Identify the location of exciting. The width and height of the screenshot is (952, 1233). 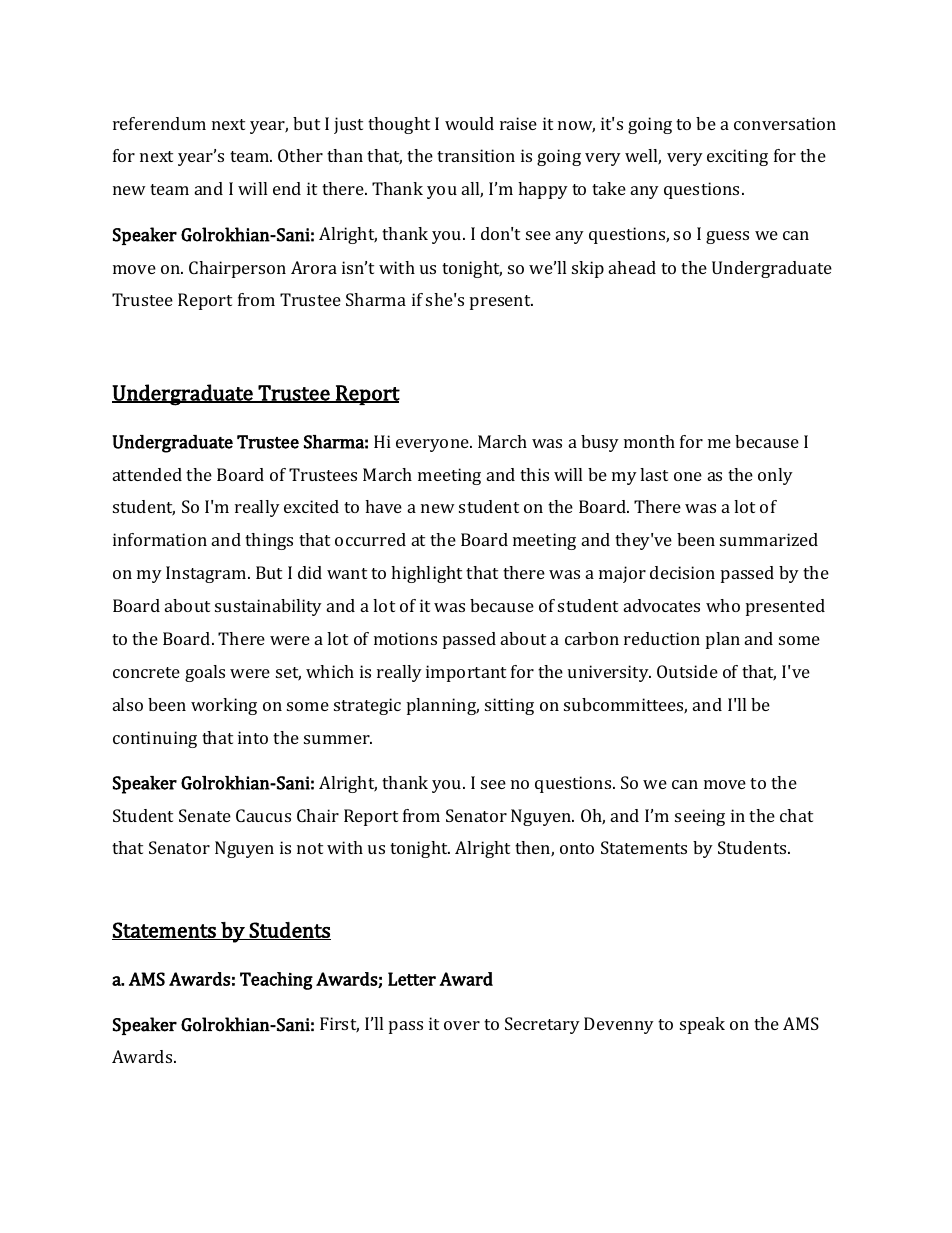
(737, 157).
